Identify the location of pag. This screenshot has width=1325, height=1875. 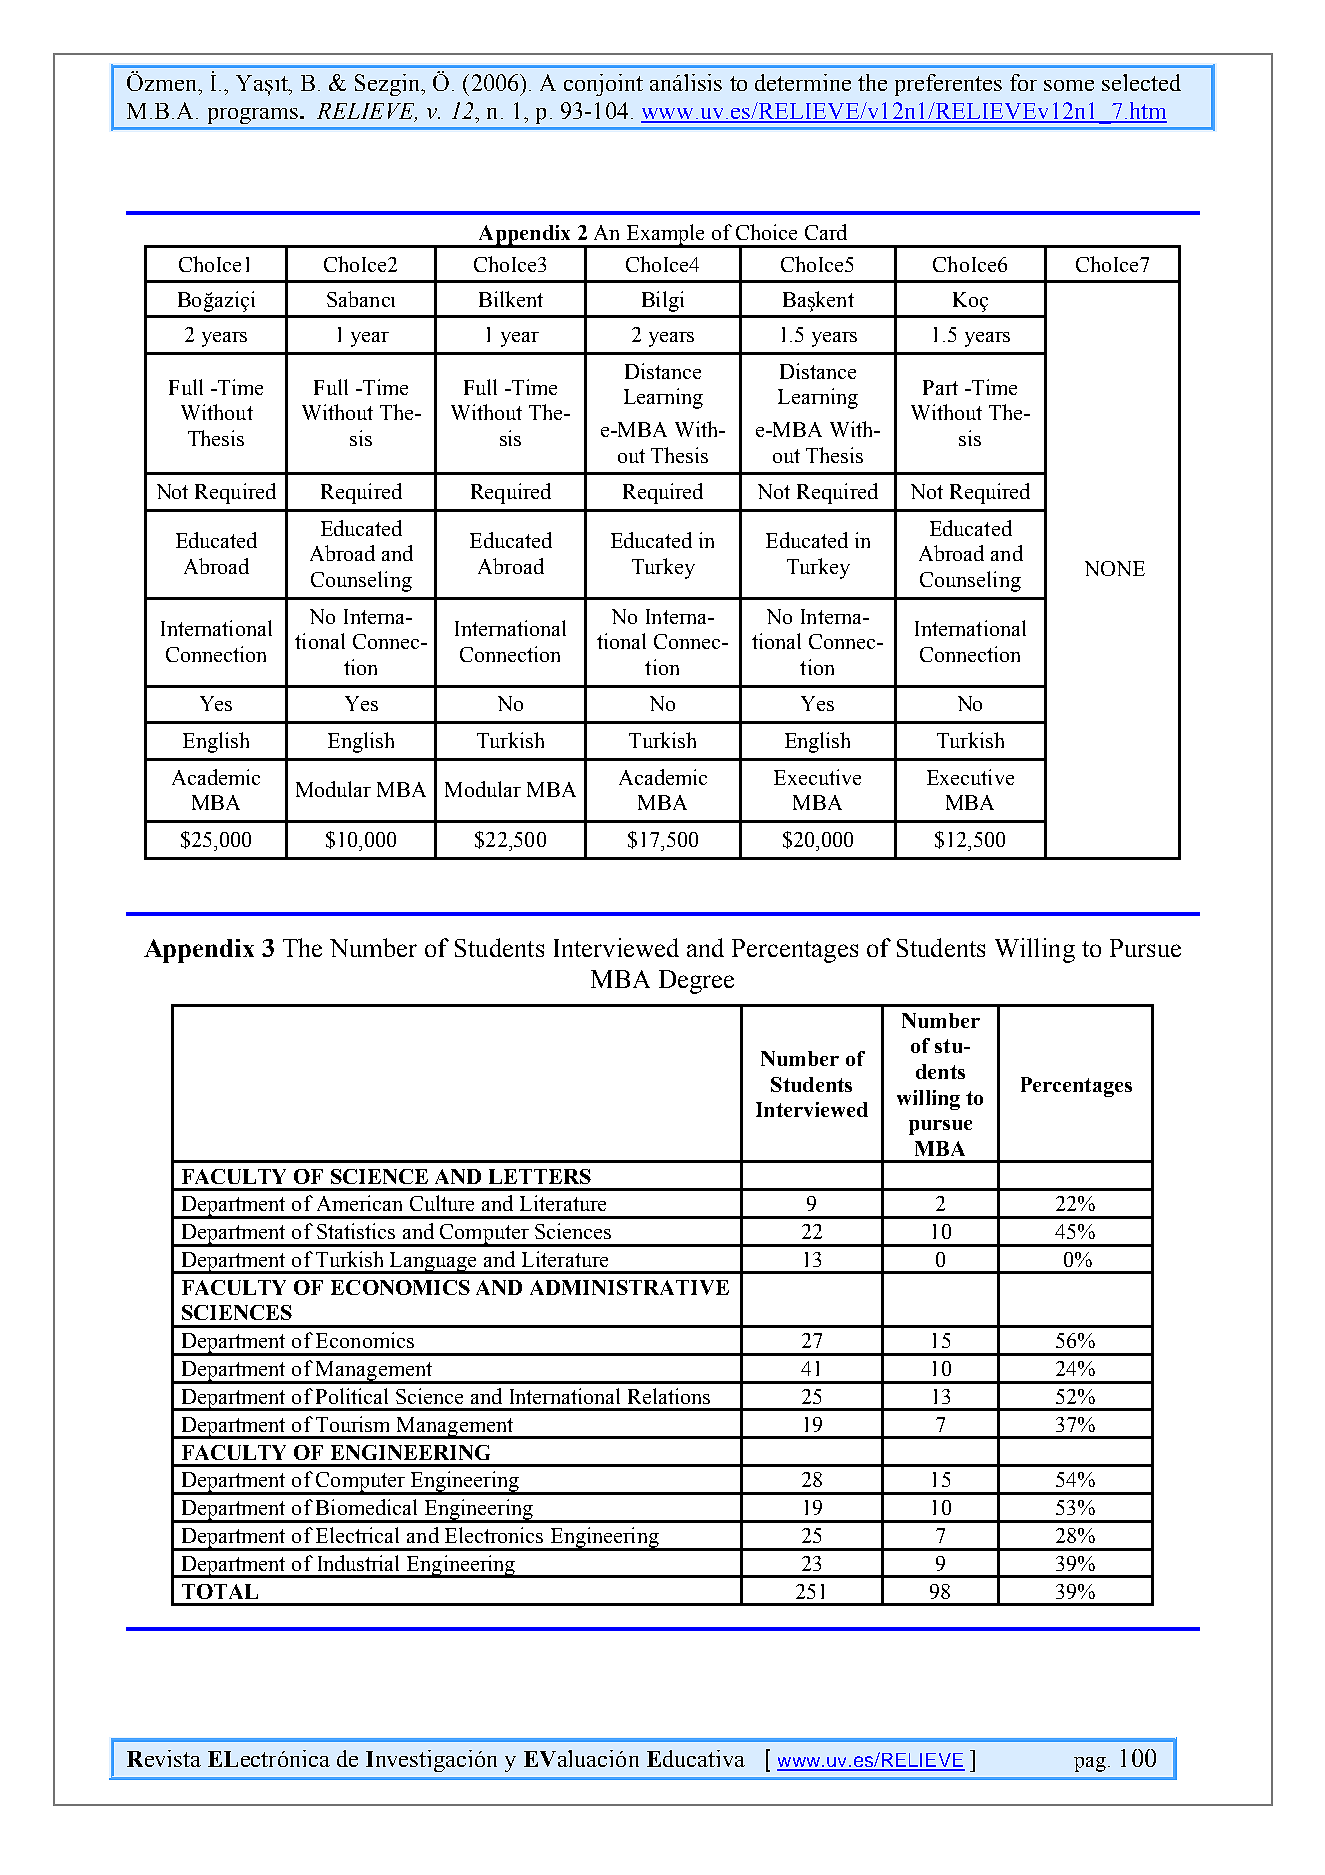
(1090, 1764).
